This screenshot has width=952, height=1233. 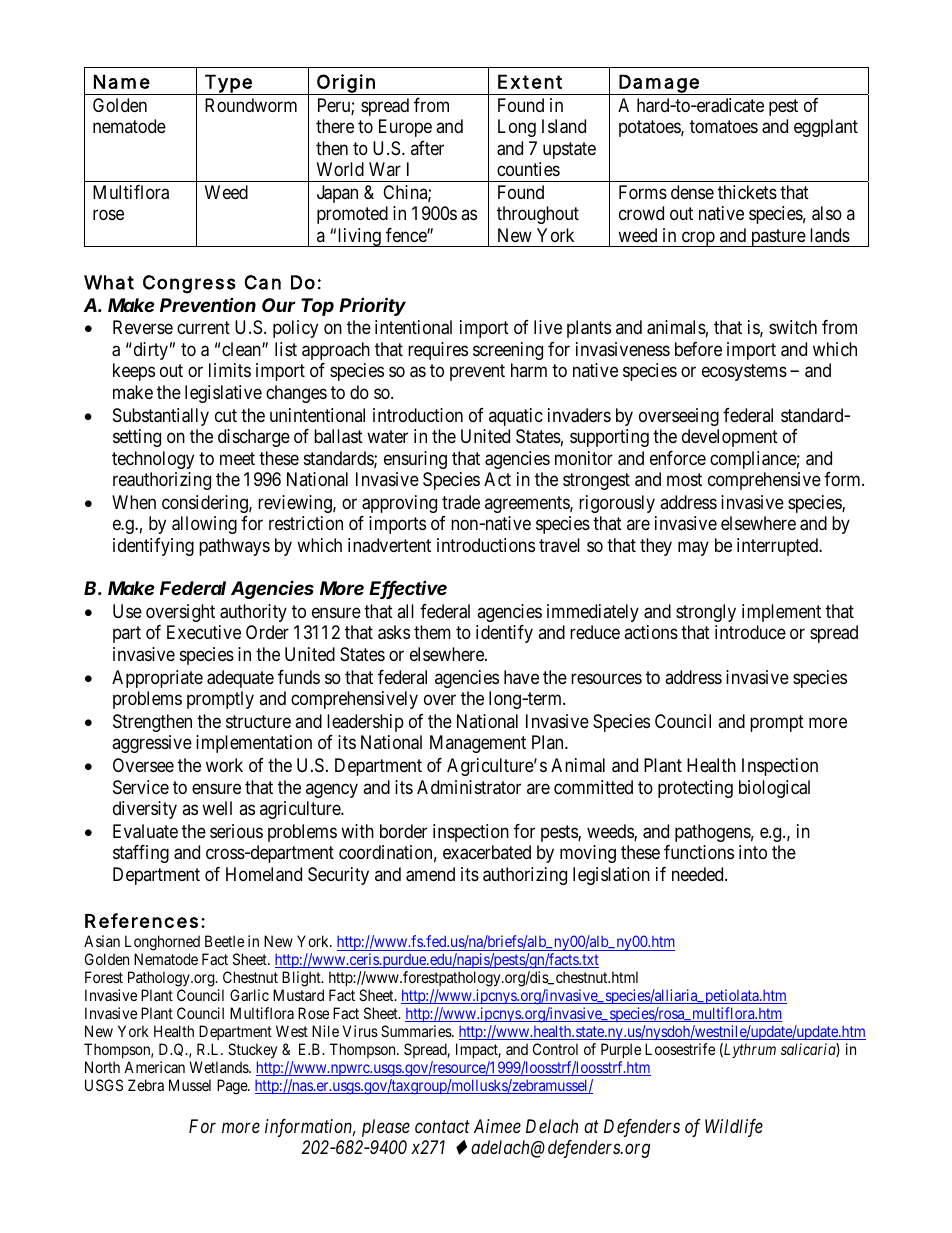 I want to click on Type, so click(x=228, y=84).
